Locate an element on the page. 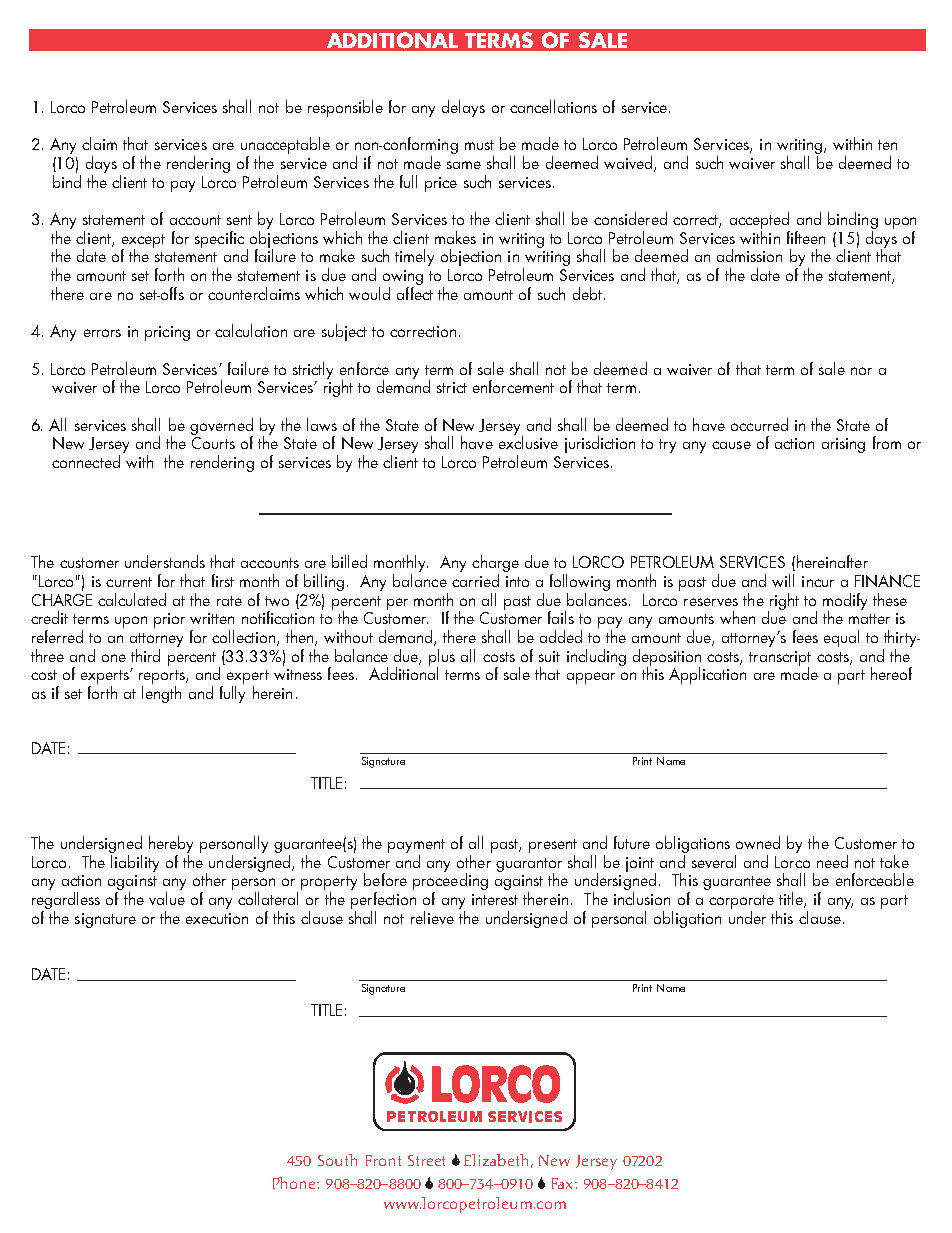 The width and height of the page is (952, 1233). inclusion is located at coordinates (642, 898).
